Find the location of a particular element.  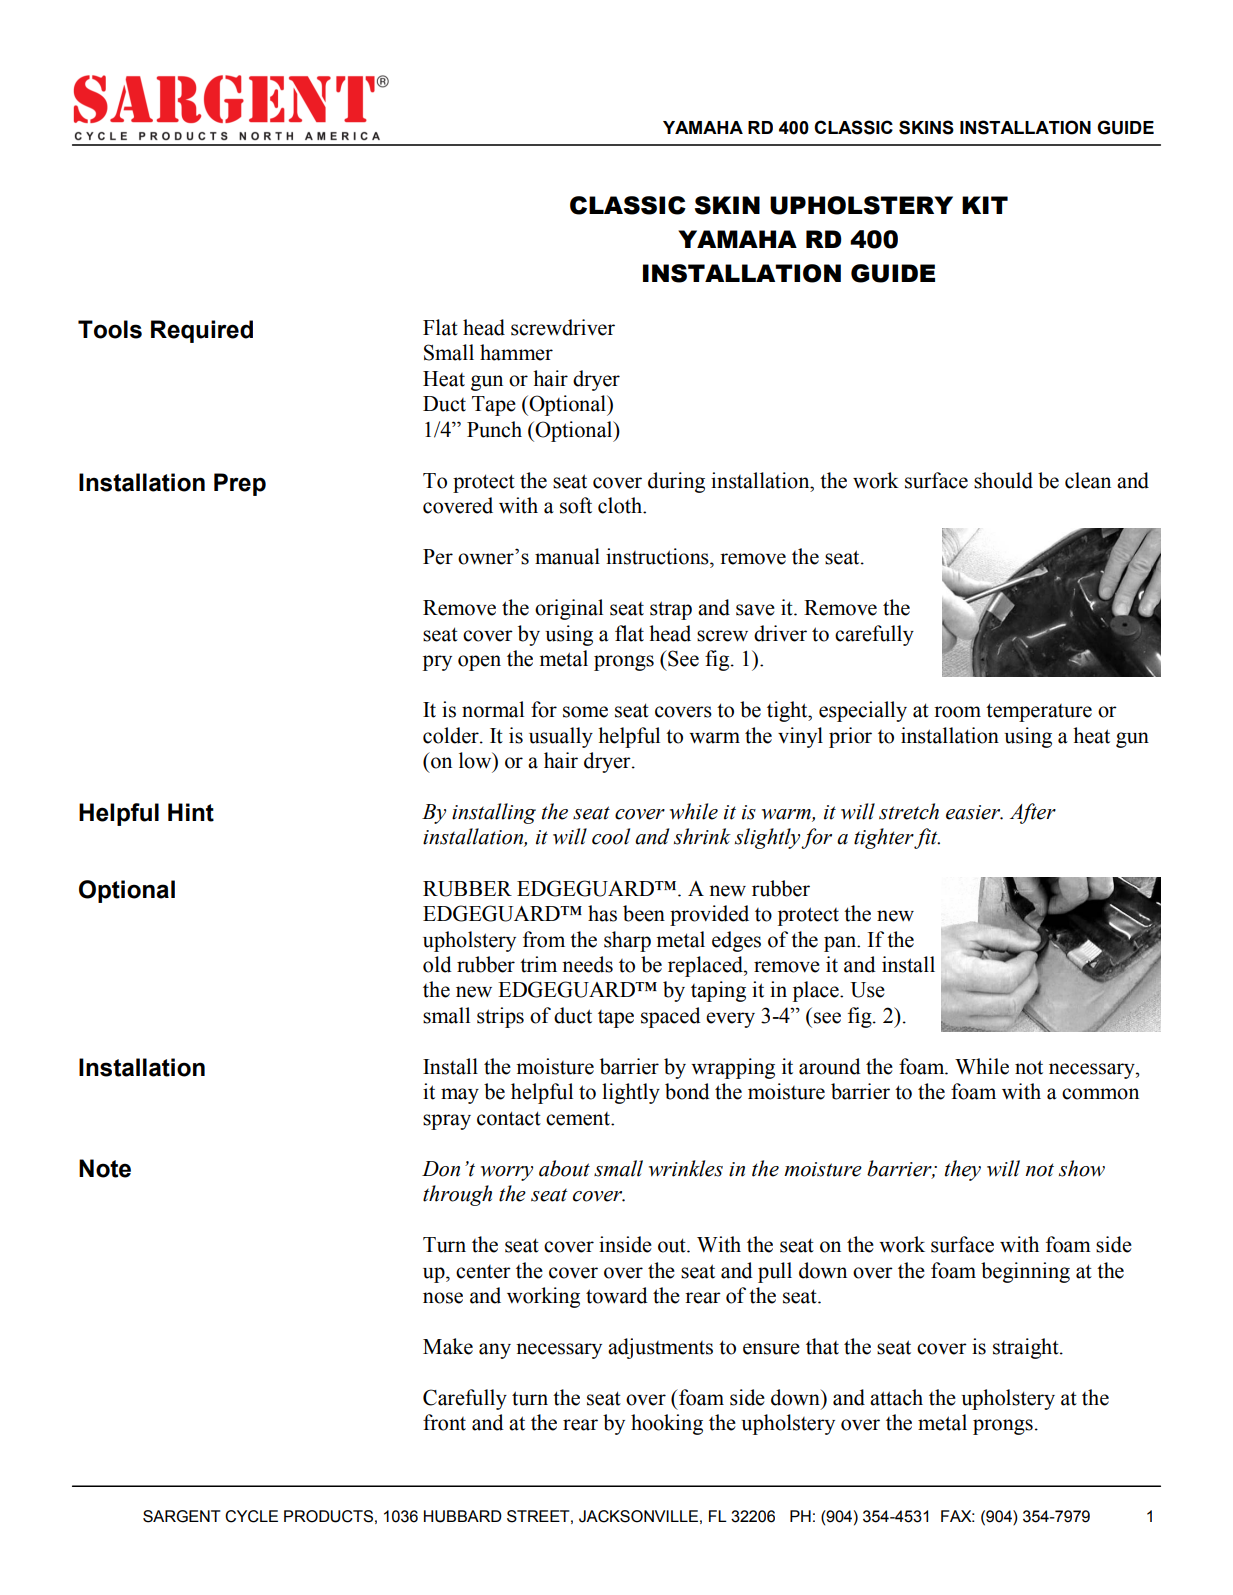

KIT is located at coordinates (985, 205).
